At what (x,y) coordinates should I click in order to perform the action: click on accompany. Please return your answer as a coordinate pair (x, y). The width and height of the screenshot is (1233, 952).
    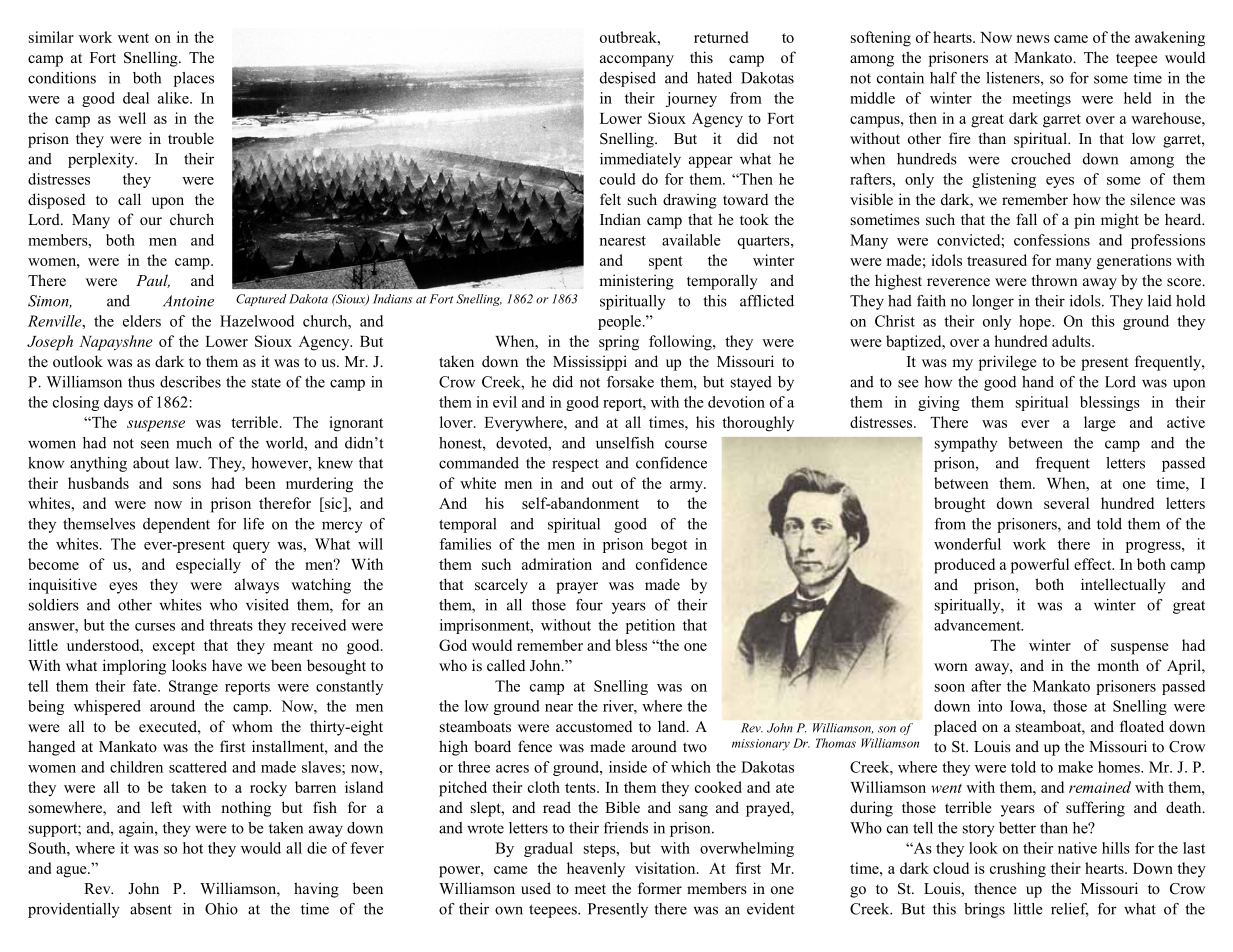
    Looking at the image, I should click on (637, 61).
